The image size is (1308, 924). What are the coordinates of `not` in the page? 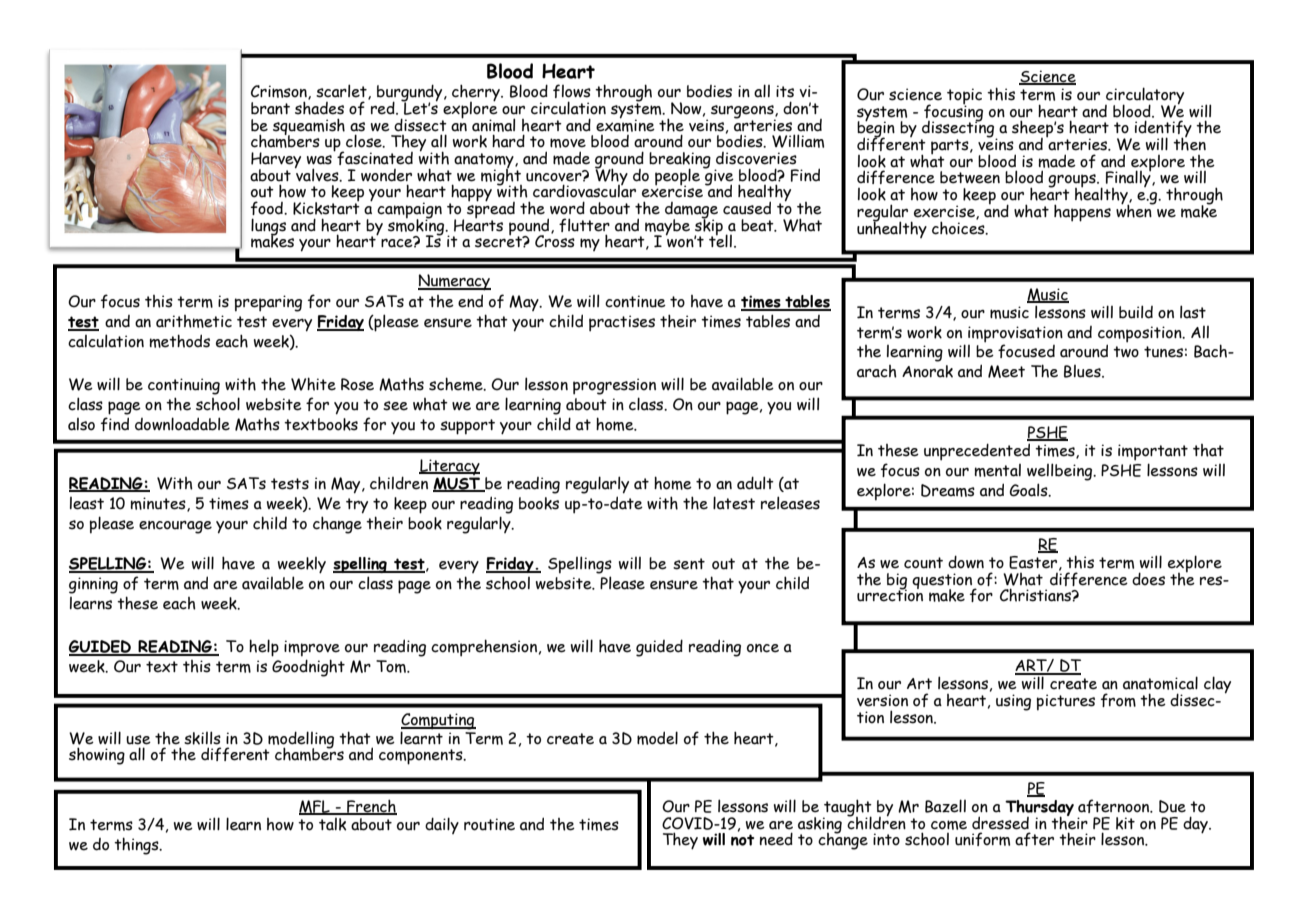 It's located at (742, 840).
